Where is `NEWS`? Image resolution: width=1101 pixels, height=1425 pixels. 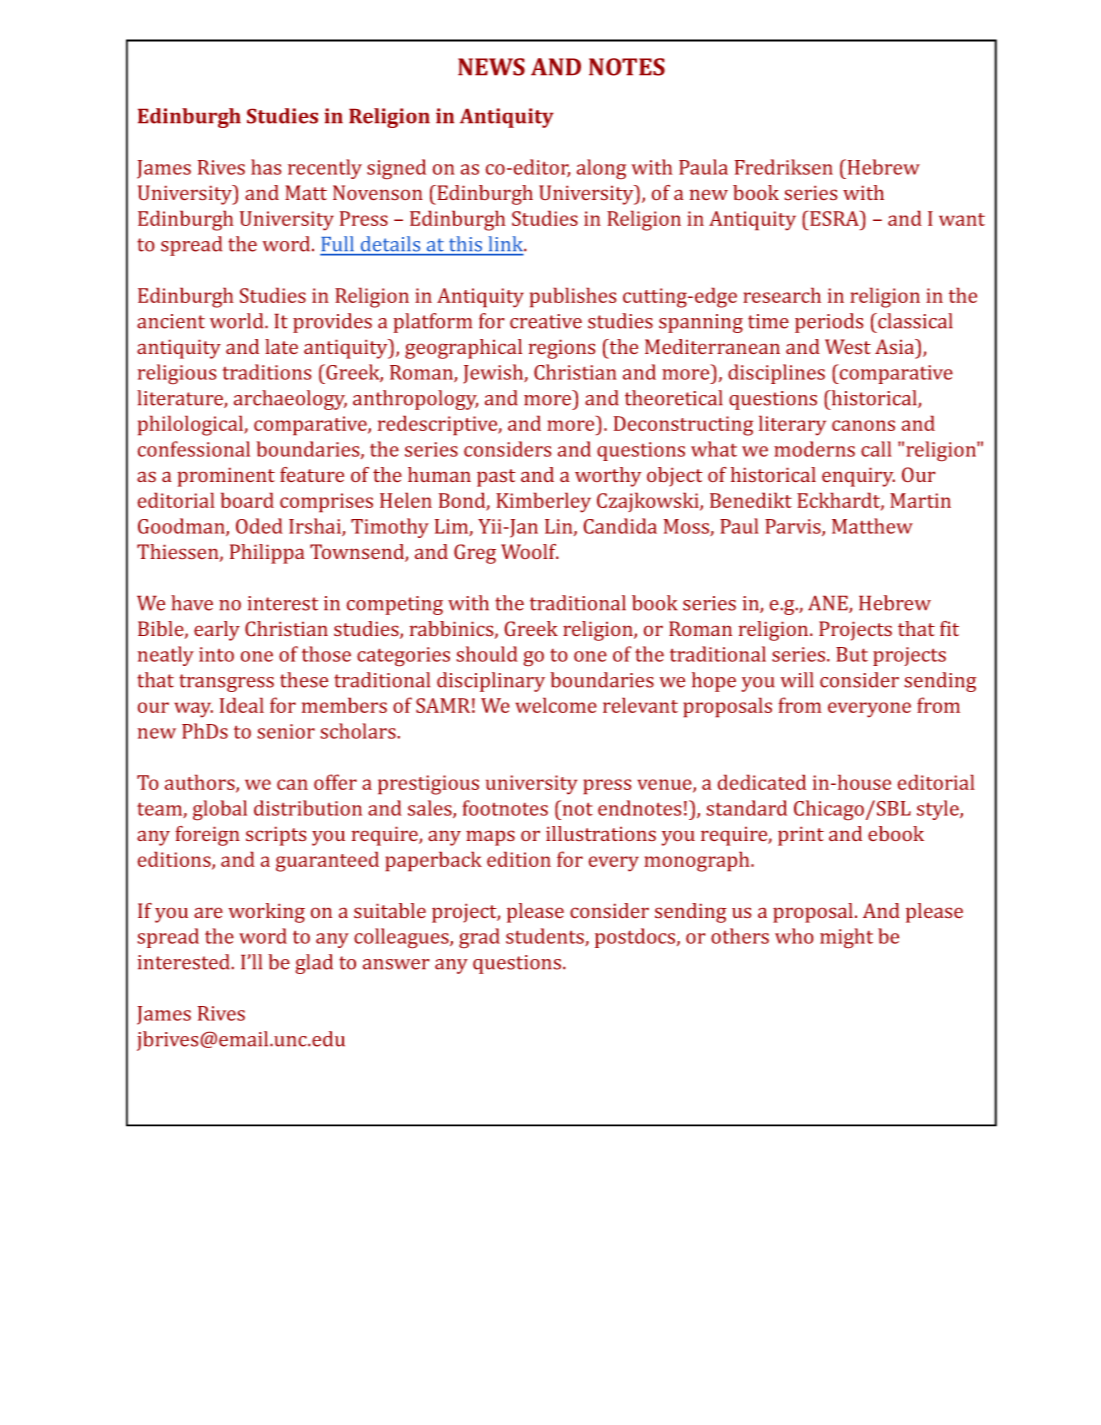
NEWS is located at coordinates (491, 67).
